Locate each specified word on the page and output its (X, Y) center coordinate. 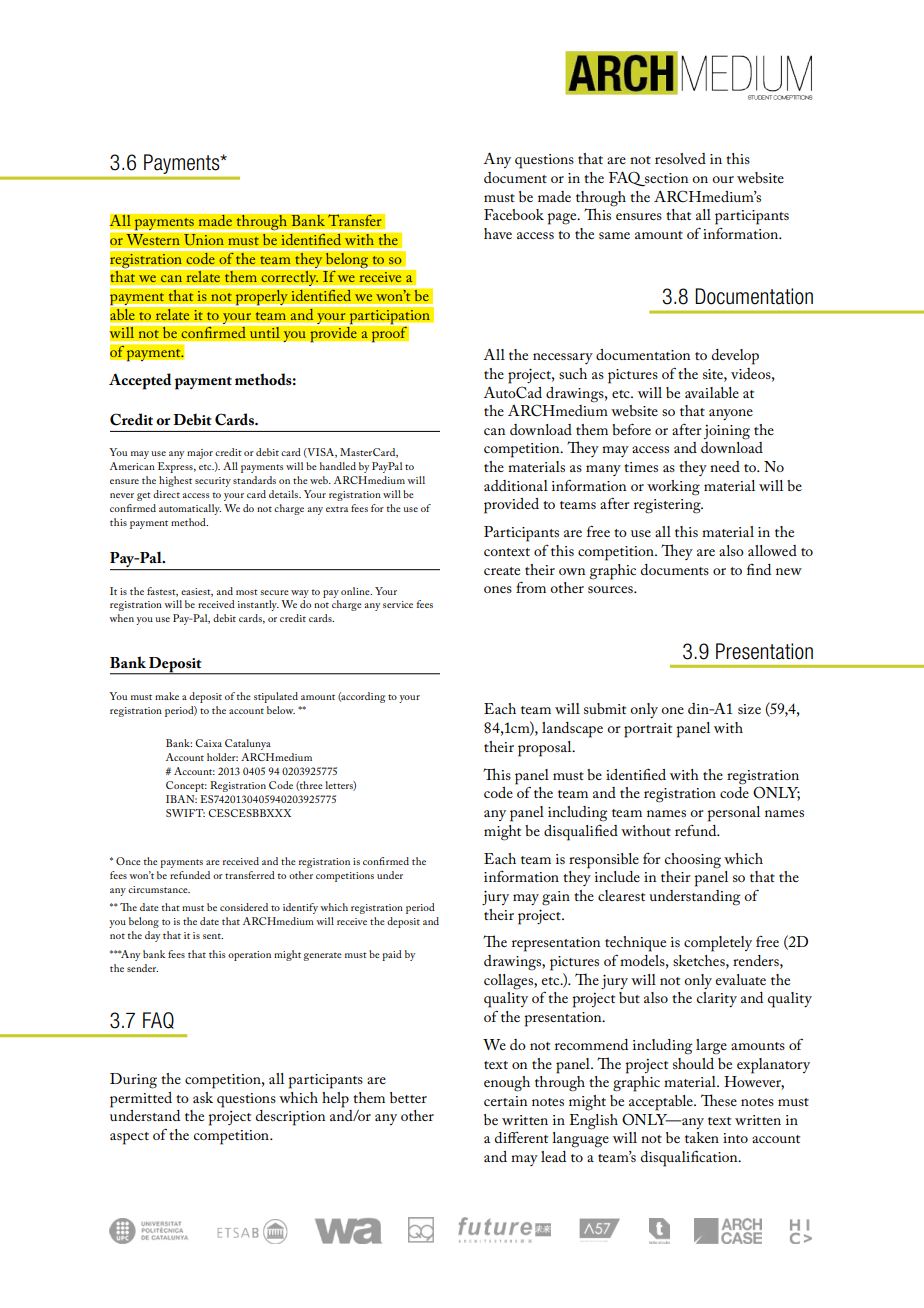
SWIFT (185, 813)
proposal (546, 749)
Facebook (514, 214)
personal (733, 814)
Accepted (140, 381)
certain (505, 1101)
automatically (190, 509)
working (673, 488)
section (665, 179)
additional (516, 485)
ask (203, 1097)
